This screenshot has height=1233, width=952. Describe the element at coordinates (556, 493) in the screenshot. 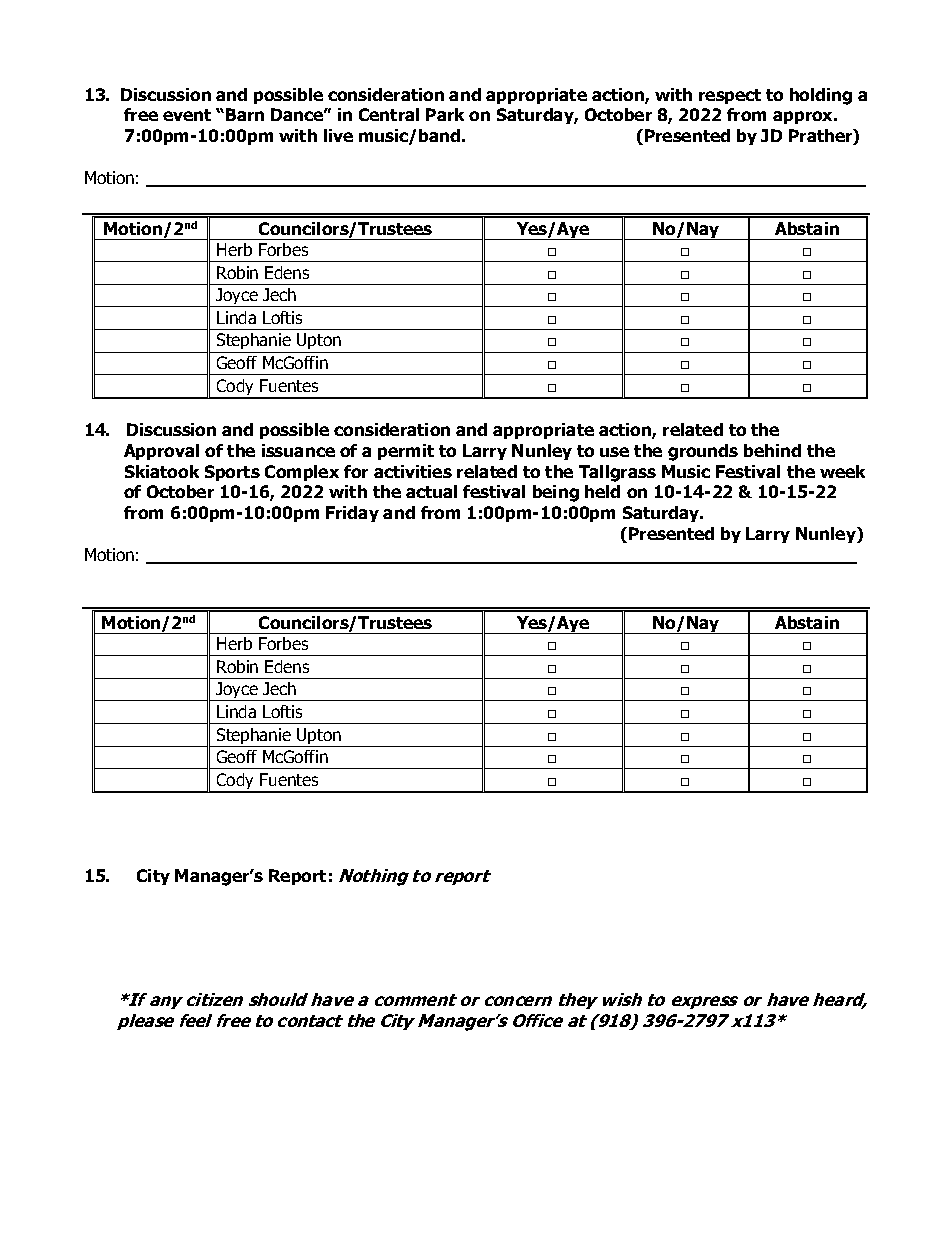

I see `being` at that location.
